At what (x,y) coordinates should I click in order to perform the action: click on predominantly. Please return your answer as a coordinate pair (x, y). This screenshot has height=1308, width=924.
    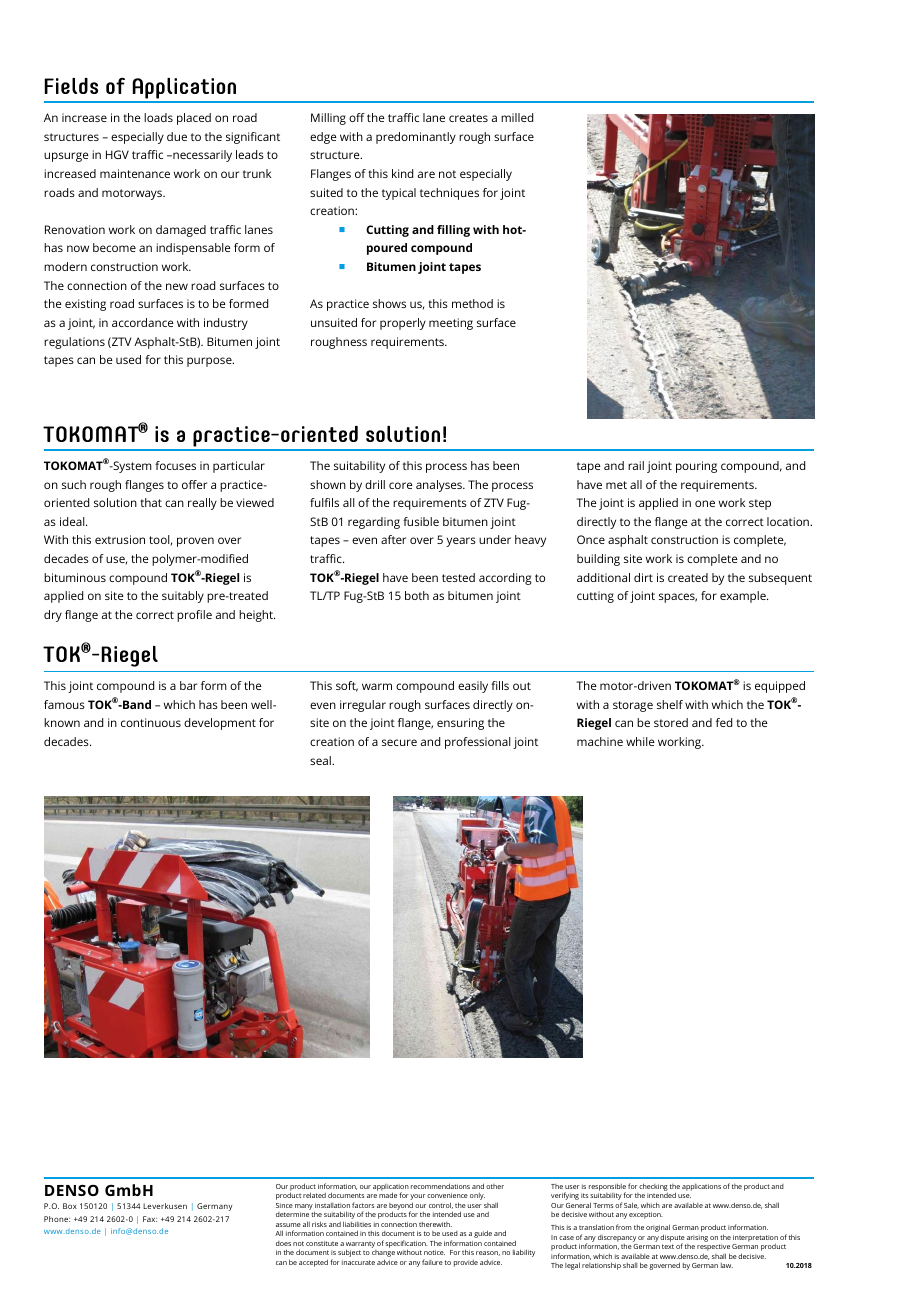
    Looking at the image, I should click on (416, 138).
